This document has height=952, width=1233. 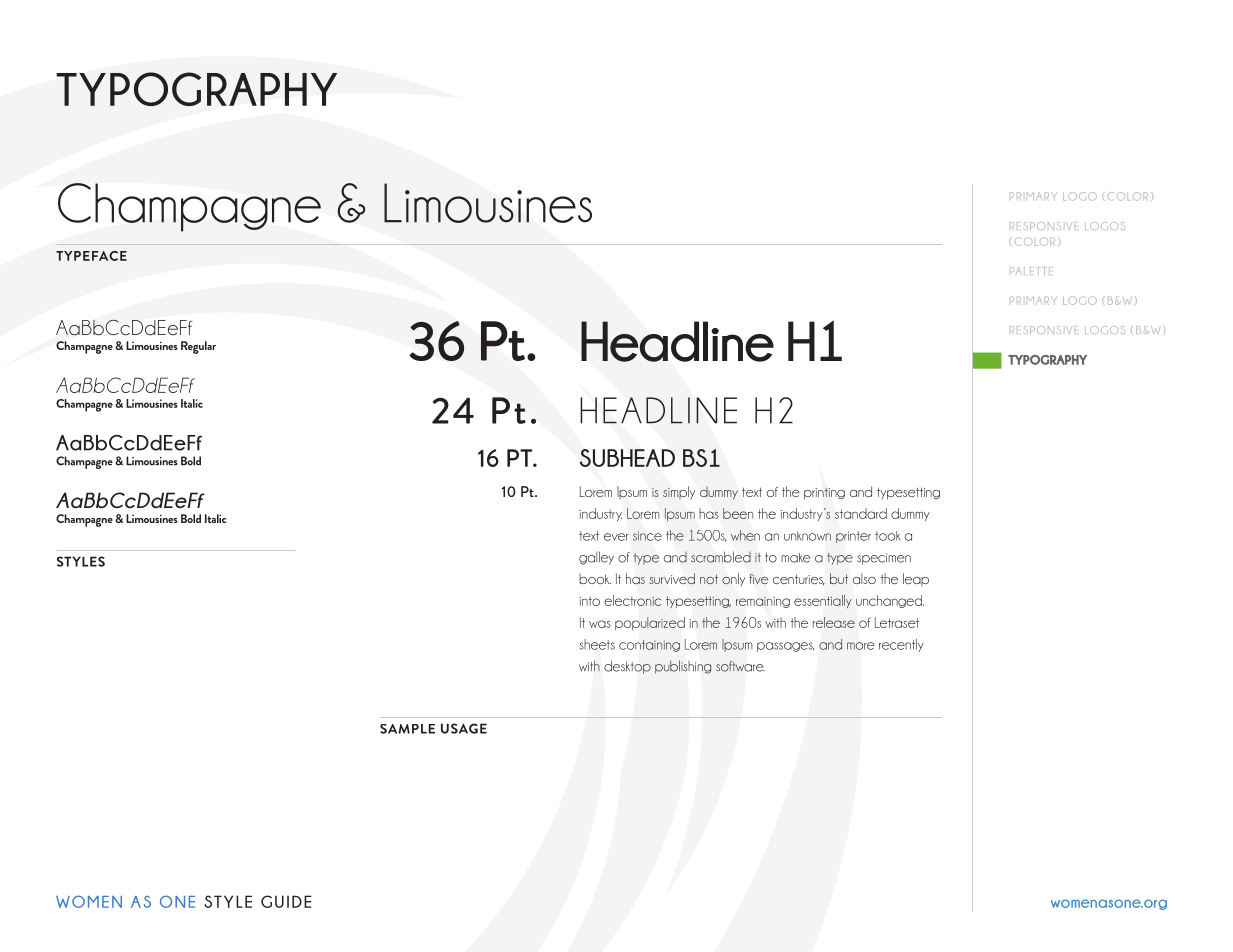 I want to click on SAMPLE, so click(x=407, y=729).
